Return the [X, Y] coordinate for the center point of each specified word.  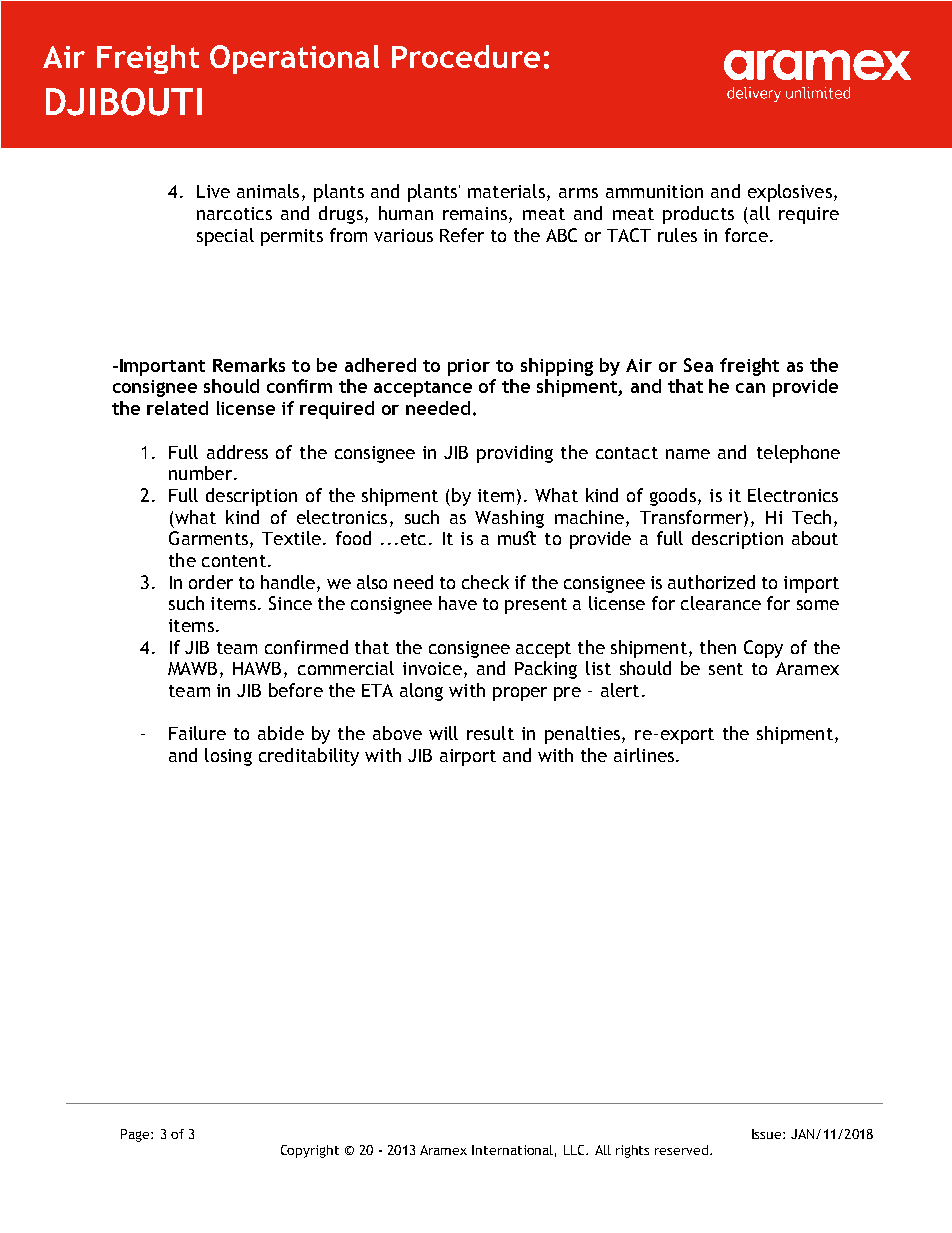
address [237, 452]
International [512, 1150]
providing [515, 454]
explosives [790, 193]
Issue [768, 1134]
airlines [644, 755]
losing [228, 757]
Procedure [466, 56]
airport [468, 757]
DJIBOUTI [124, 102]
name [688, 454]
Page [136, 1135]
